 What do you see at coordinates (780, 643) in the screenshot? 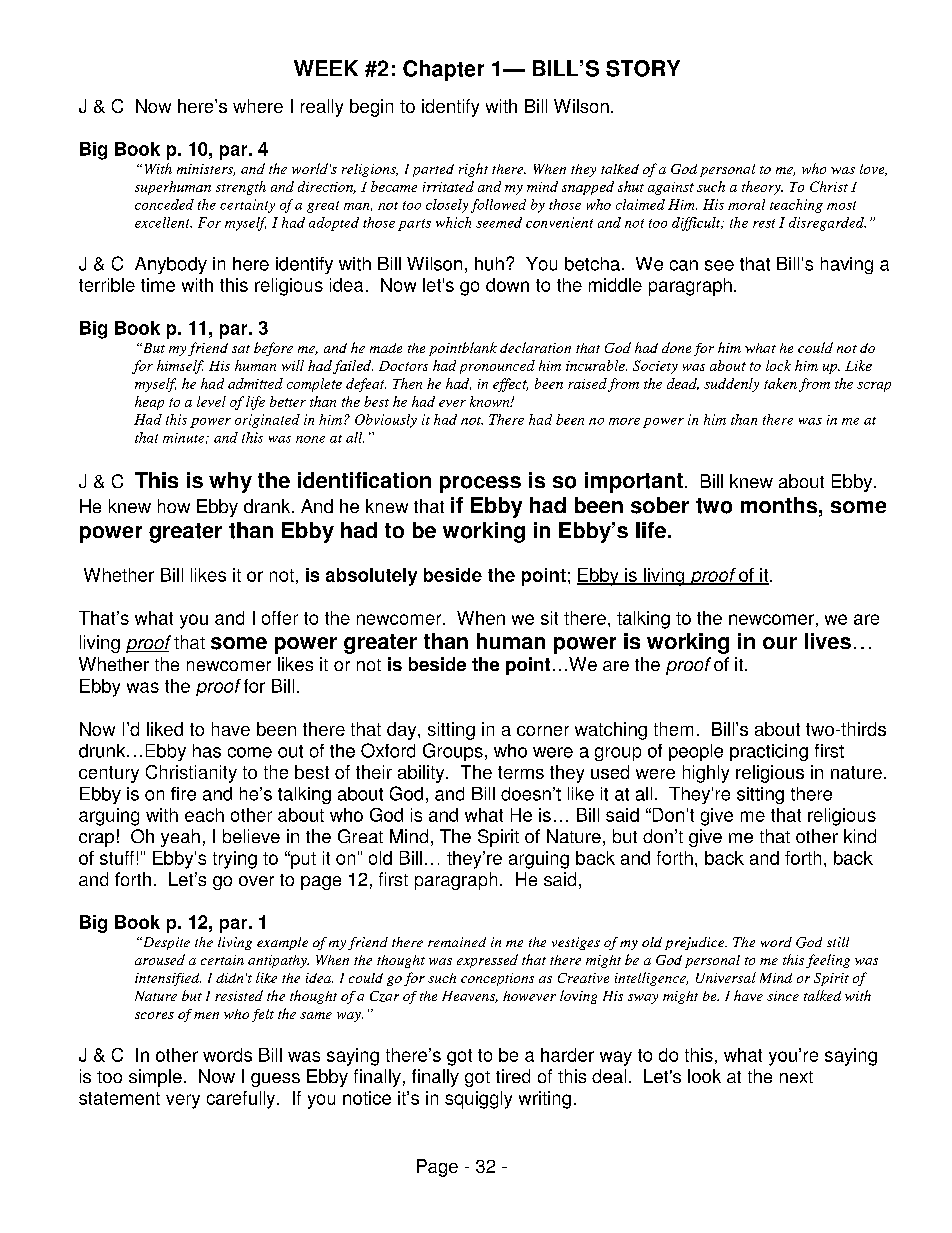
I see `our` at bounding box center [780, 643].
